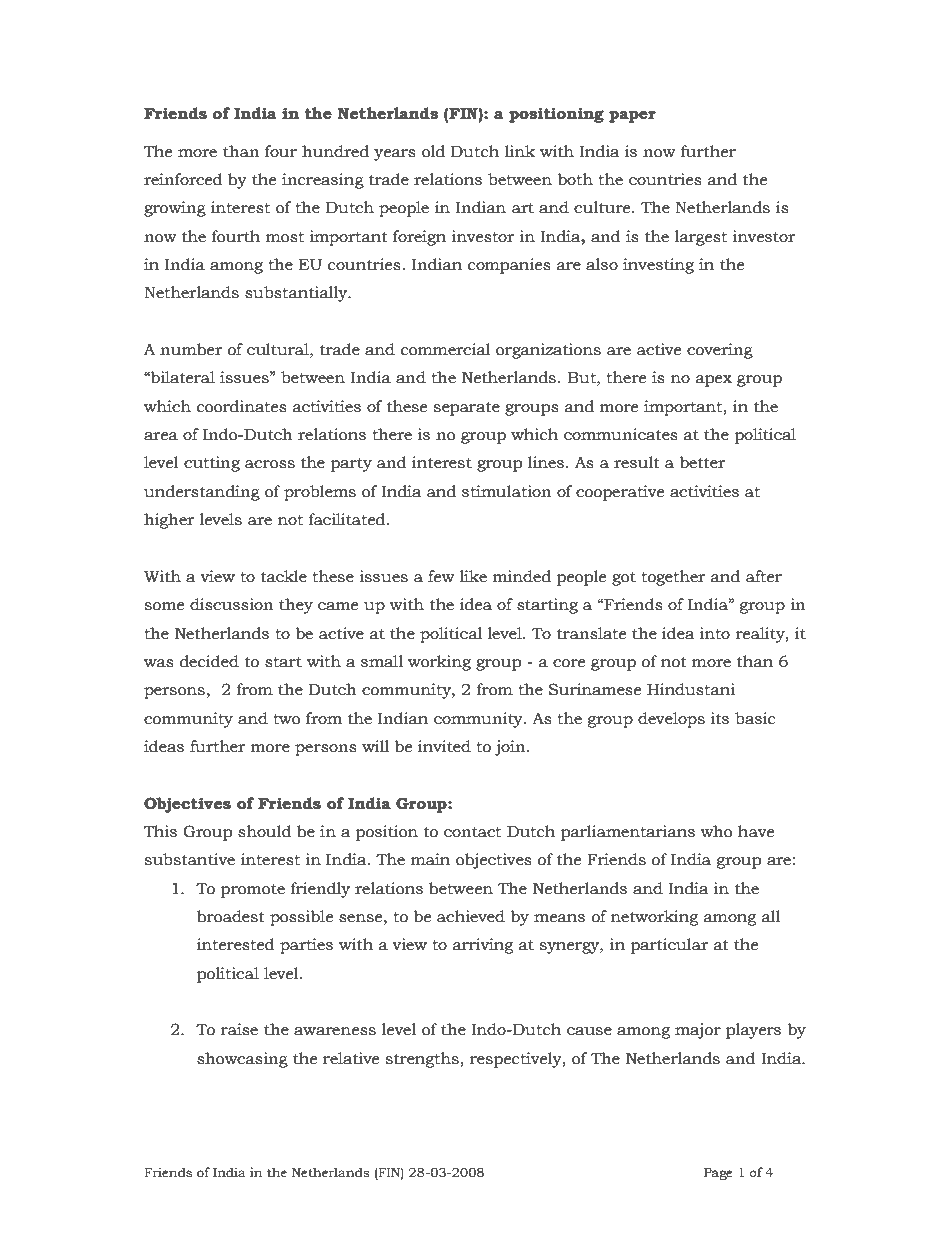  I want to click on like, so click(473, 576).
